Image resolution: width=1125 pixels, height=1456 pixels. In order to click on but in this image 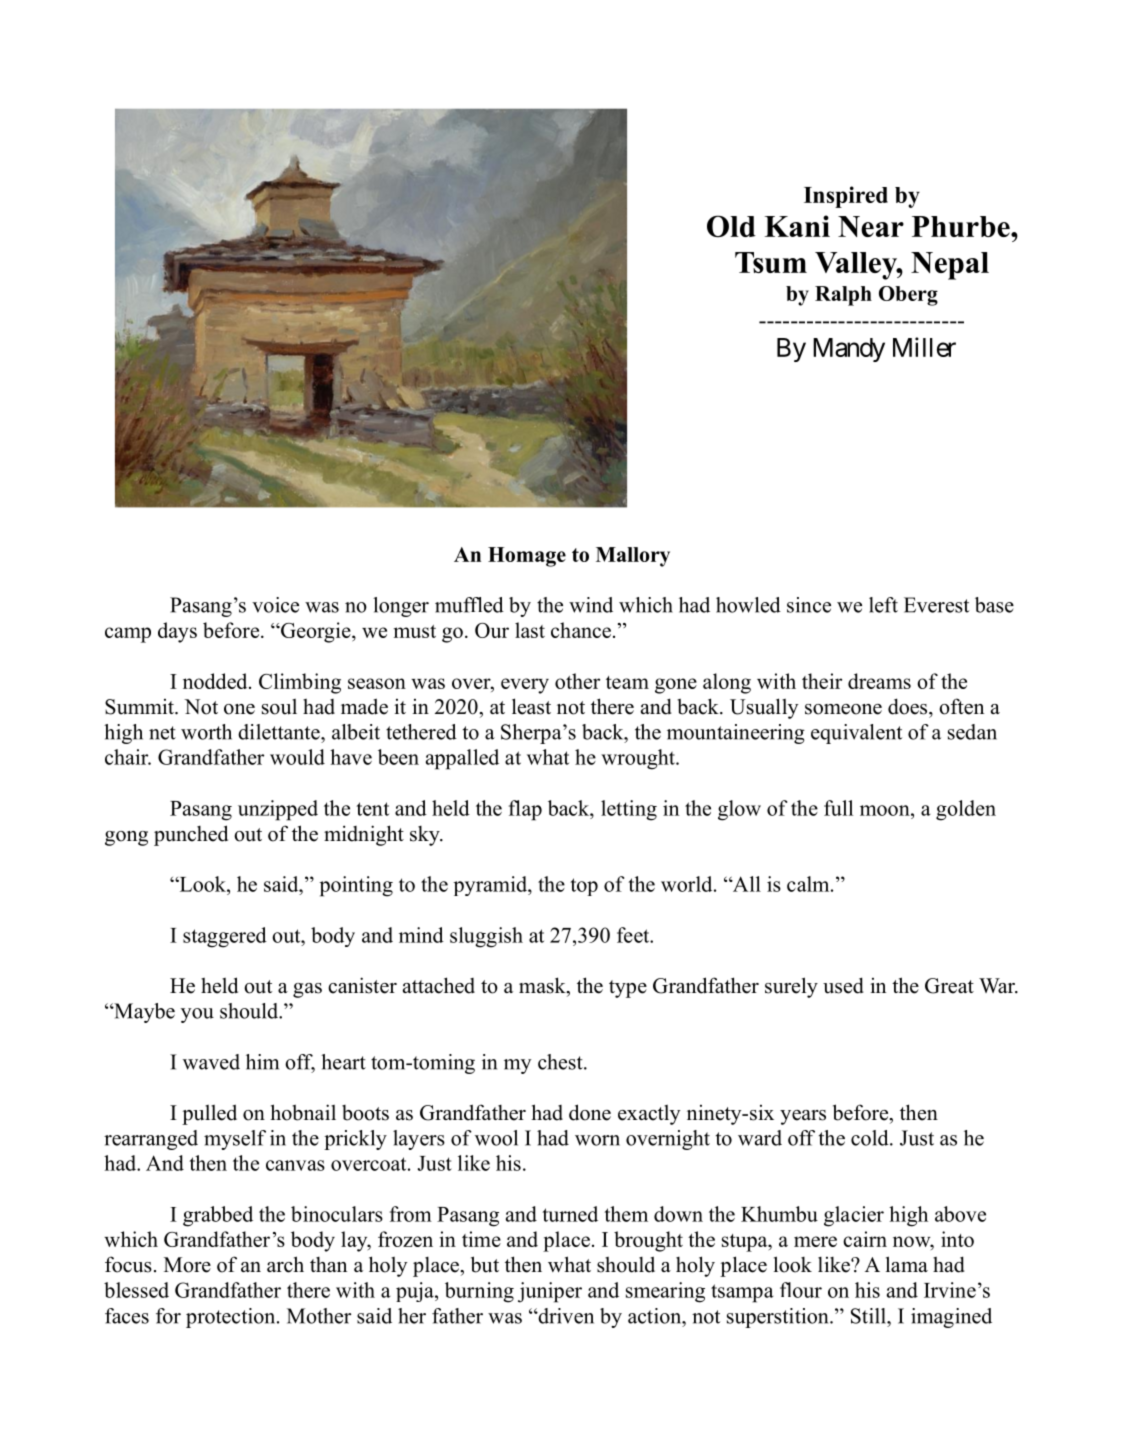, I will do `click(485, 1264)`.
